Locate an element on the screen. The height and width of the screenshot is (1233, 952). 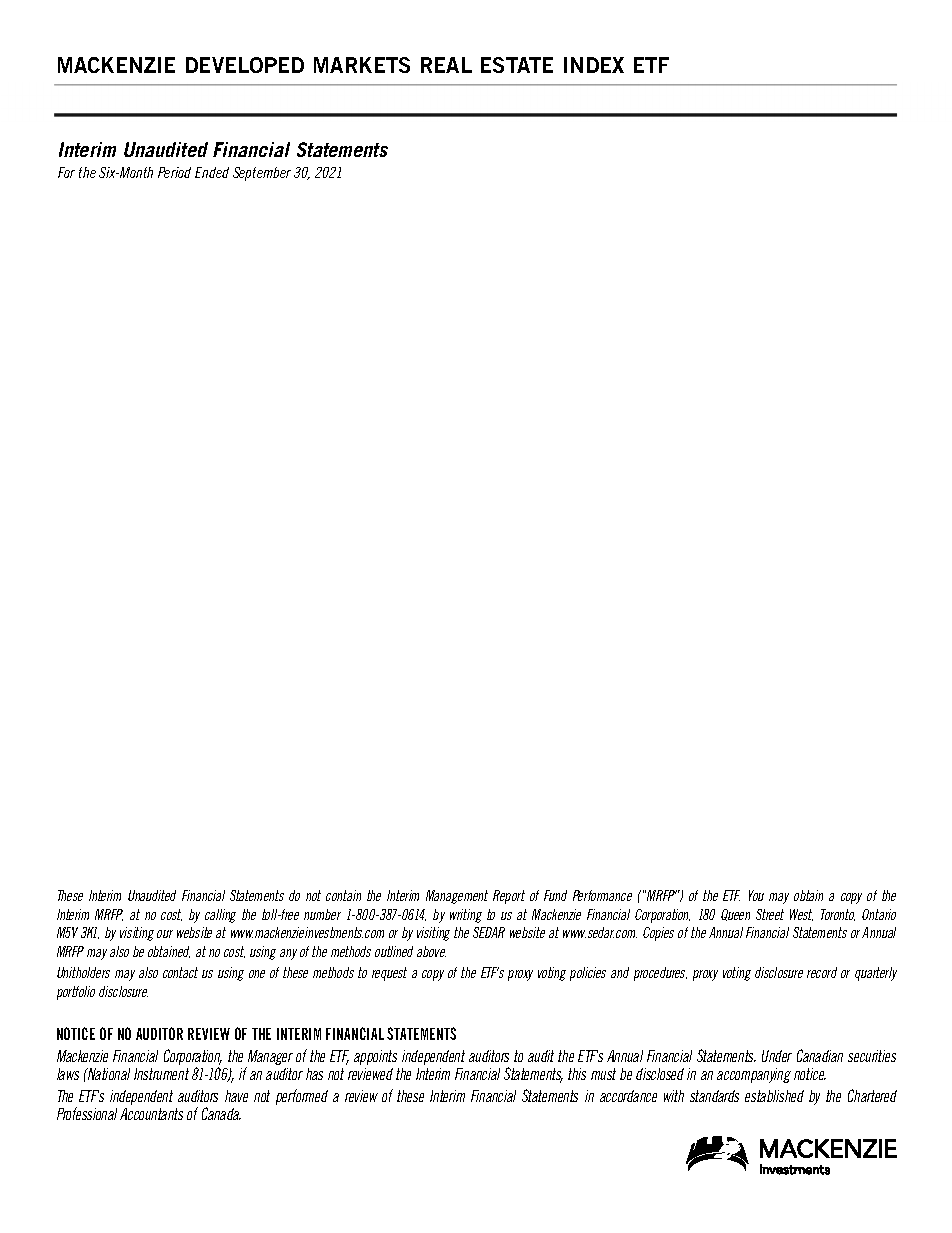
ESTATE is located at coordinates (517, 65).
